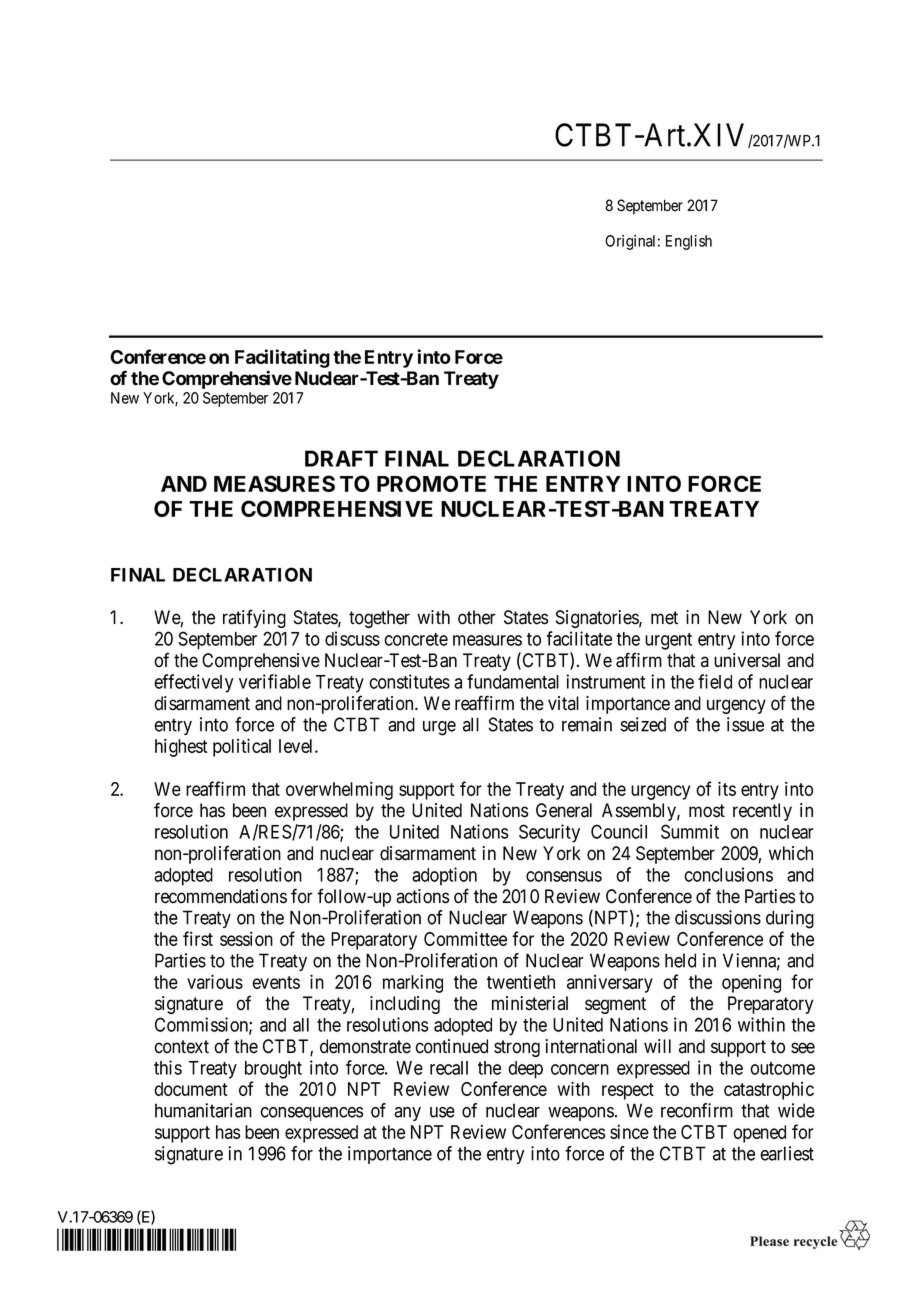 The height and width of the image is (1308, 924). Describe the element at coordinates (275, 681) in the image. I see `verifiable` at that location.
